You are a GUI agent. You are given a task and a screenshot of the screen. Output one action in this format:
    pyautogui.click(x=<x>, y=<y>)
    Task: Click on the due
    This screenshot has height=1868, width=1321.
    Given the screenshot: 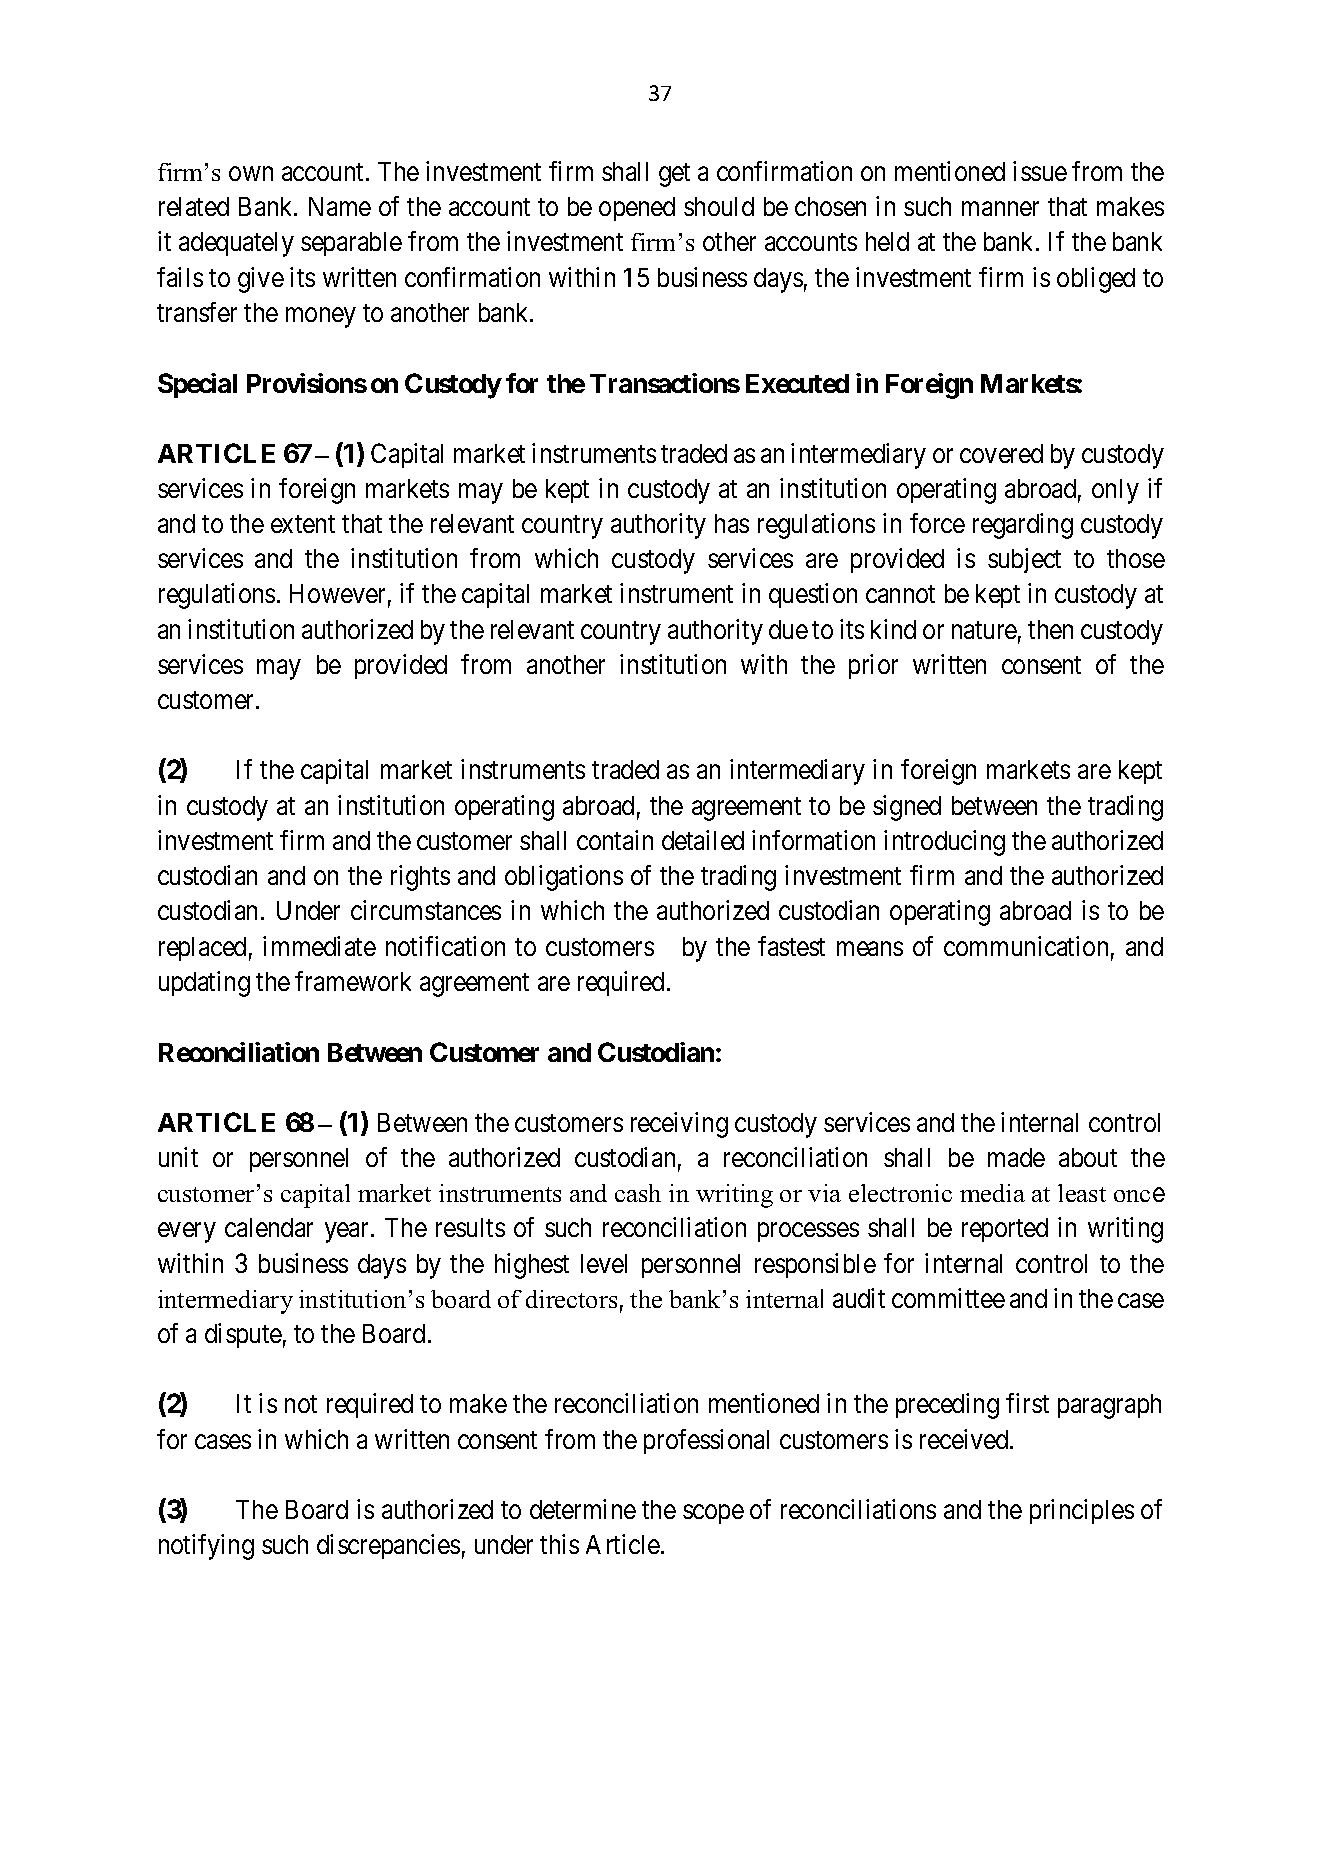 What is the action you would take?
    pyautogui.click(x=788, y=629)
